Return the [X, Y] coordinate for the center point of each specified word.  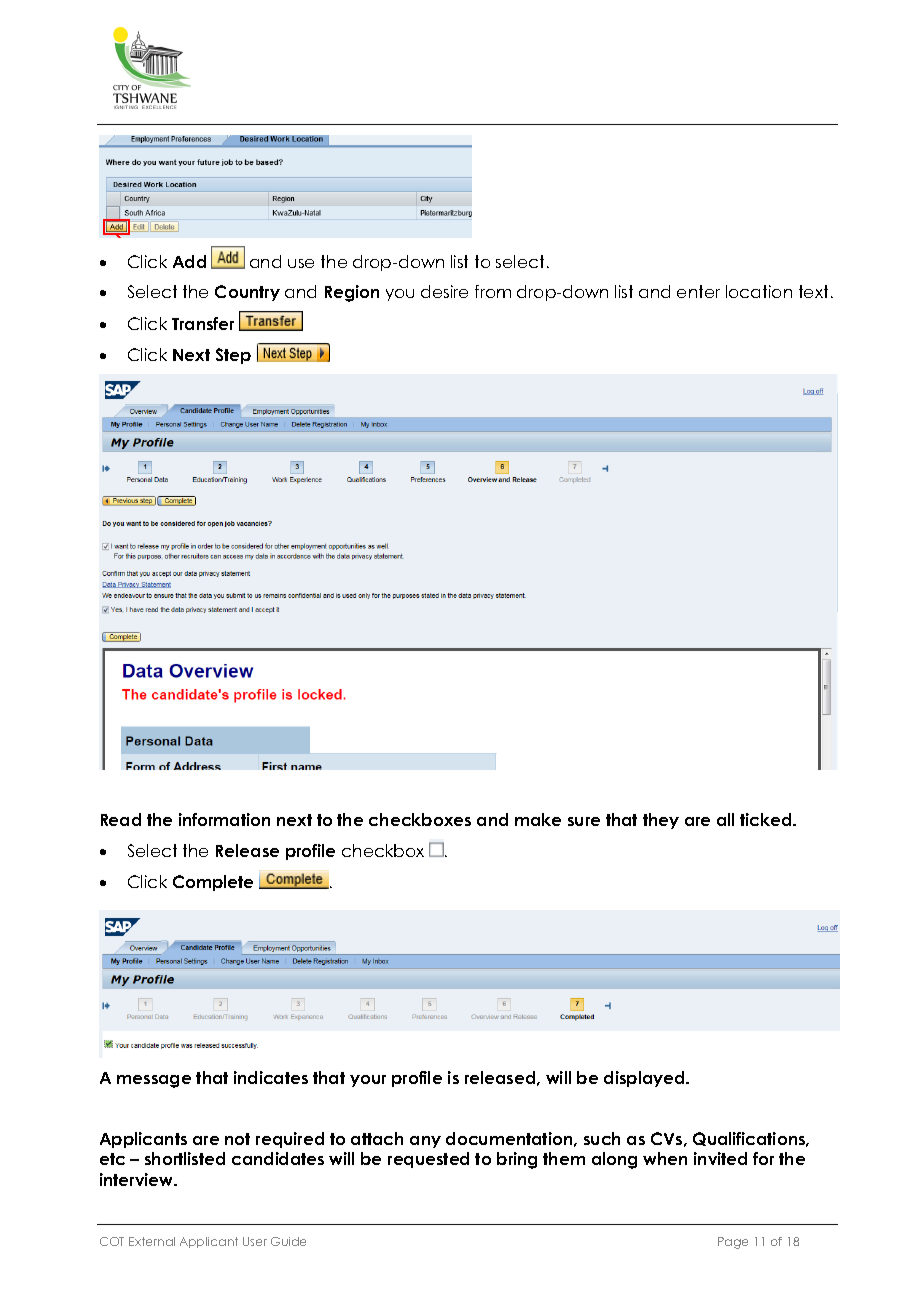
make [538, 819]
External [152, 1241]
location [759, 291]
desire [444, 291]
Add [189, 261]
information [224, 819]
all [725, 819]
